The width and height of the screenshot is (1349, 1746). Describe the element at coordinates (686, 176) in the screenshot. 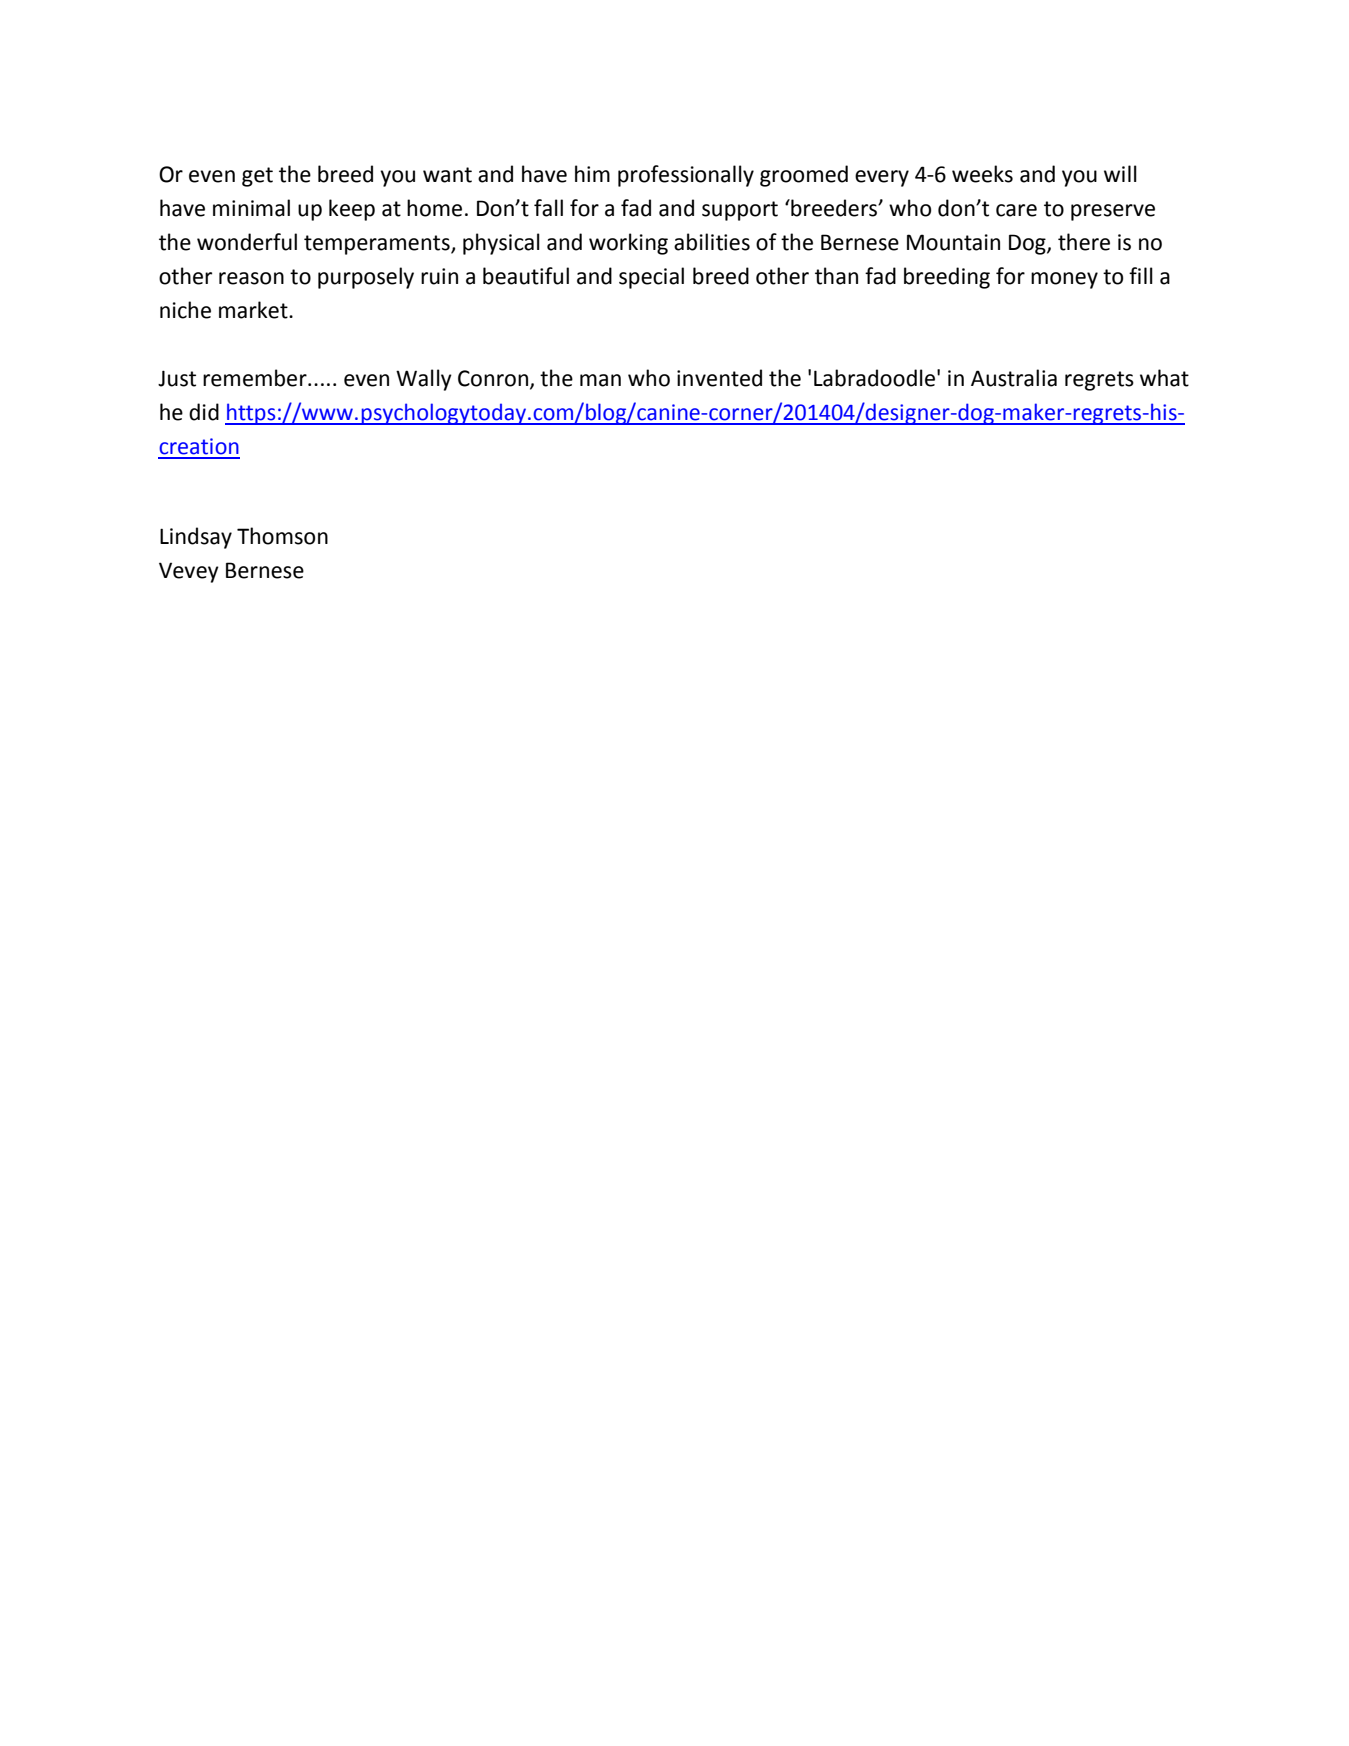

I see `professionally` at that location.
